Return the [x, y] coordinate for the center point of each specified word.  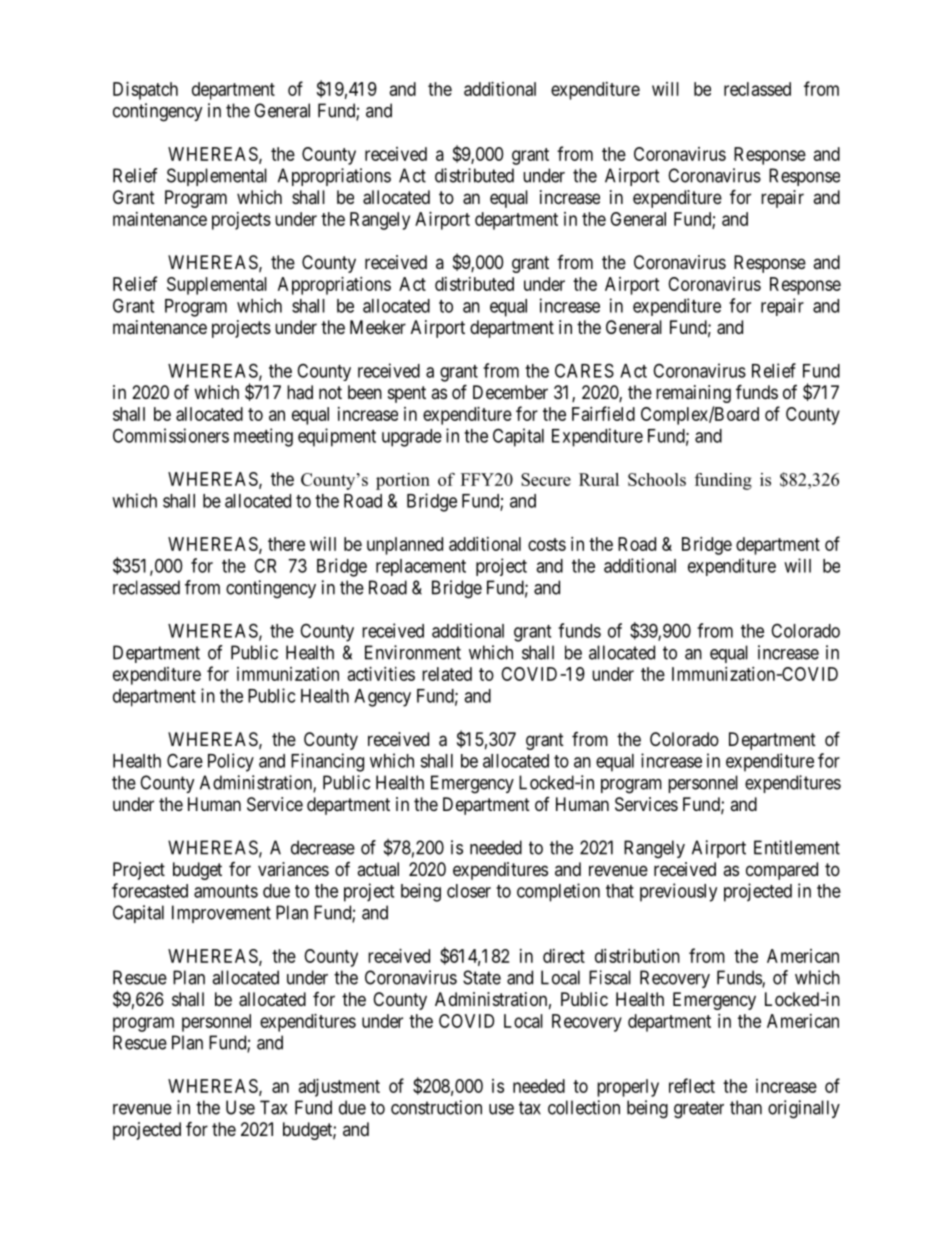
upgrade [412, 438]
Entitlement [797, 847]
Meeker [378, 327]
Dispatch [145, 91]
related [447, 674]
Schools [657, 479]
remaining [693, 394]
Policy [231, 762]
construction [436, 1107]
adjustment [339, 1088]
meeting [263, 437]
